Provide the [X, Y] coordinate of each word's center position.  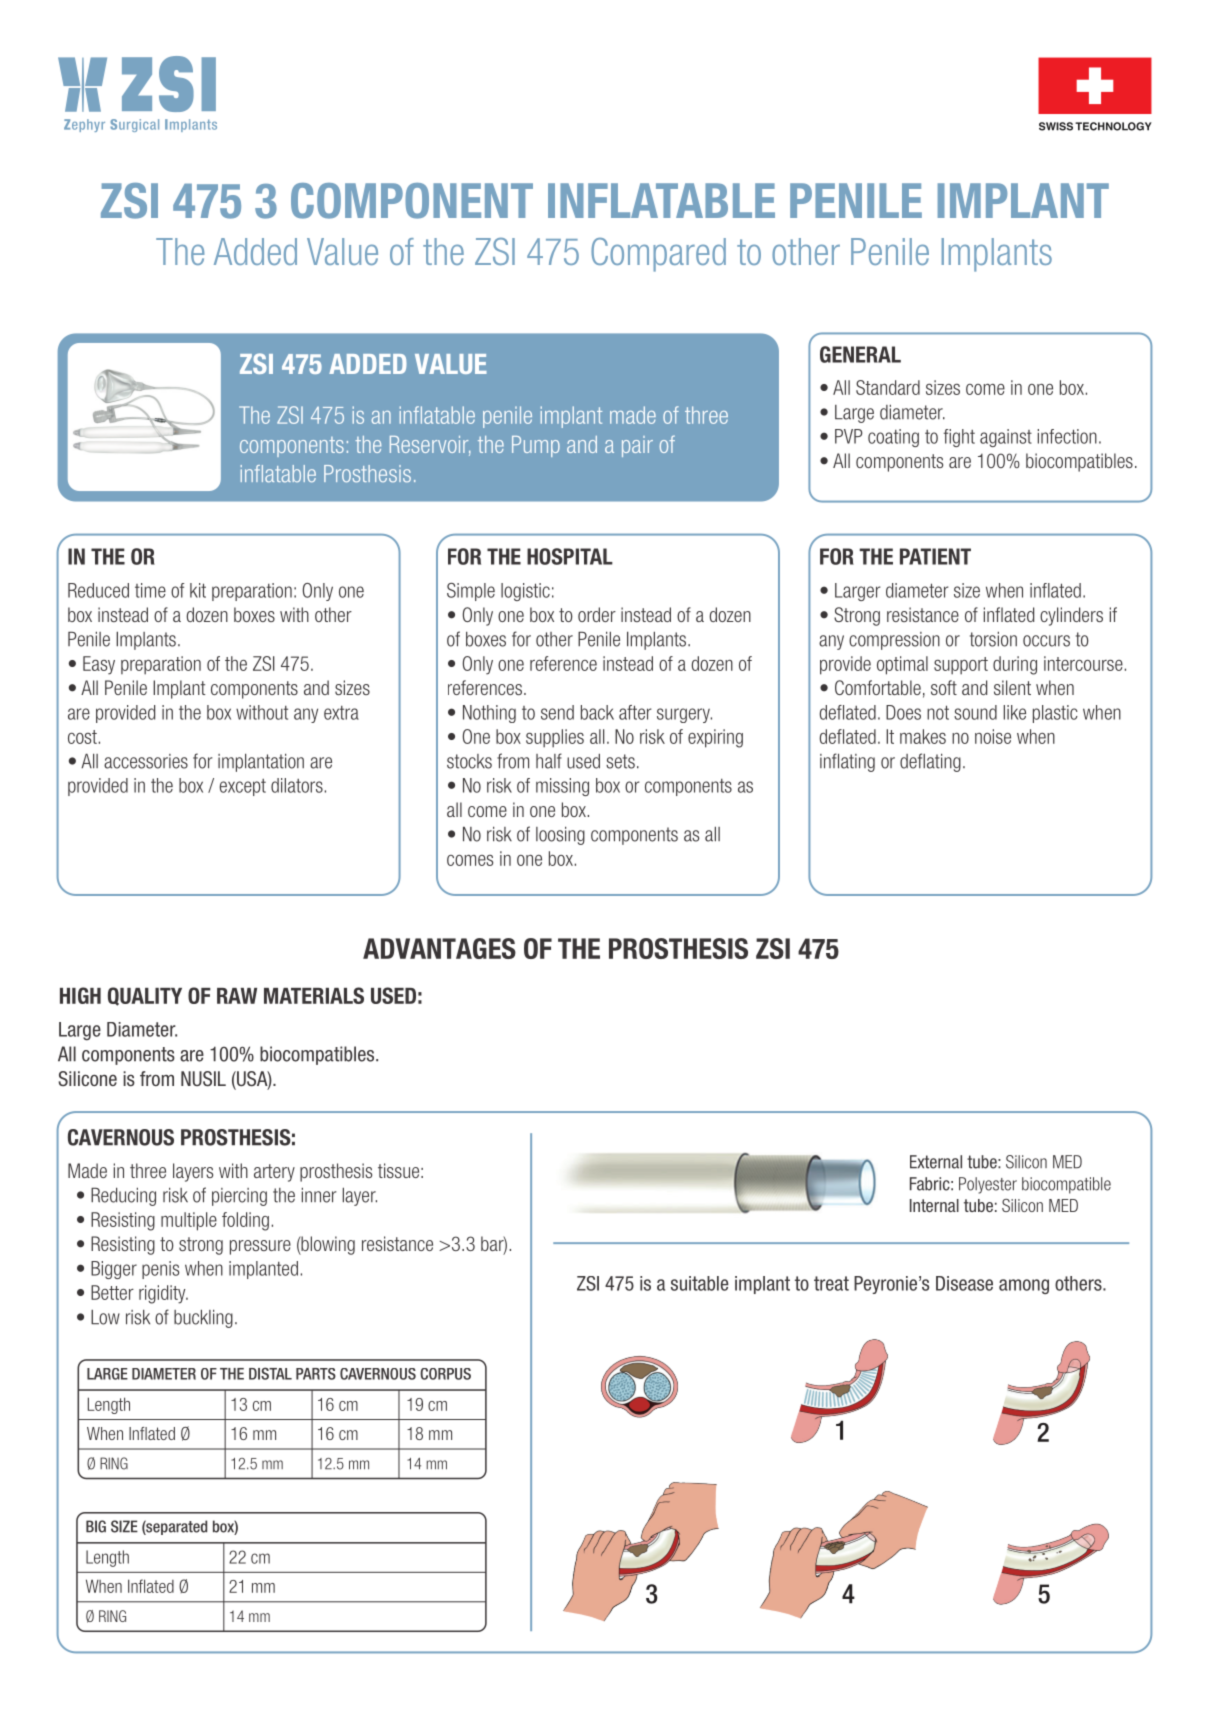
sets [620, 761]
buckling [203, 1318]
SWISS [1056, 126]
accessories [146, 761]
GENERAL [860, 354]
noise [993, 736]
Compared [658, 255]
